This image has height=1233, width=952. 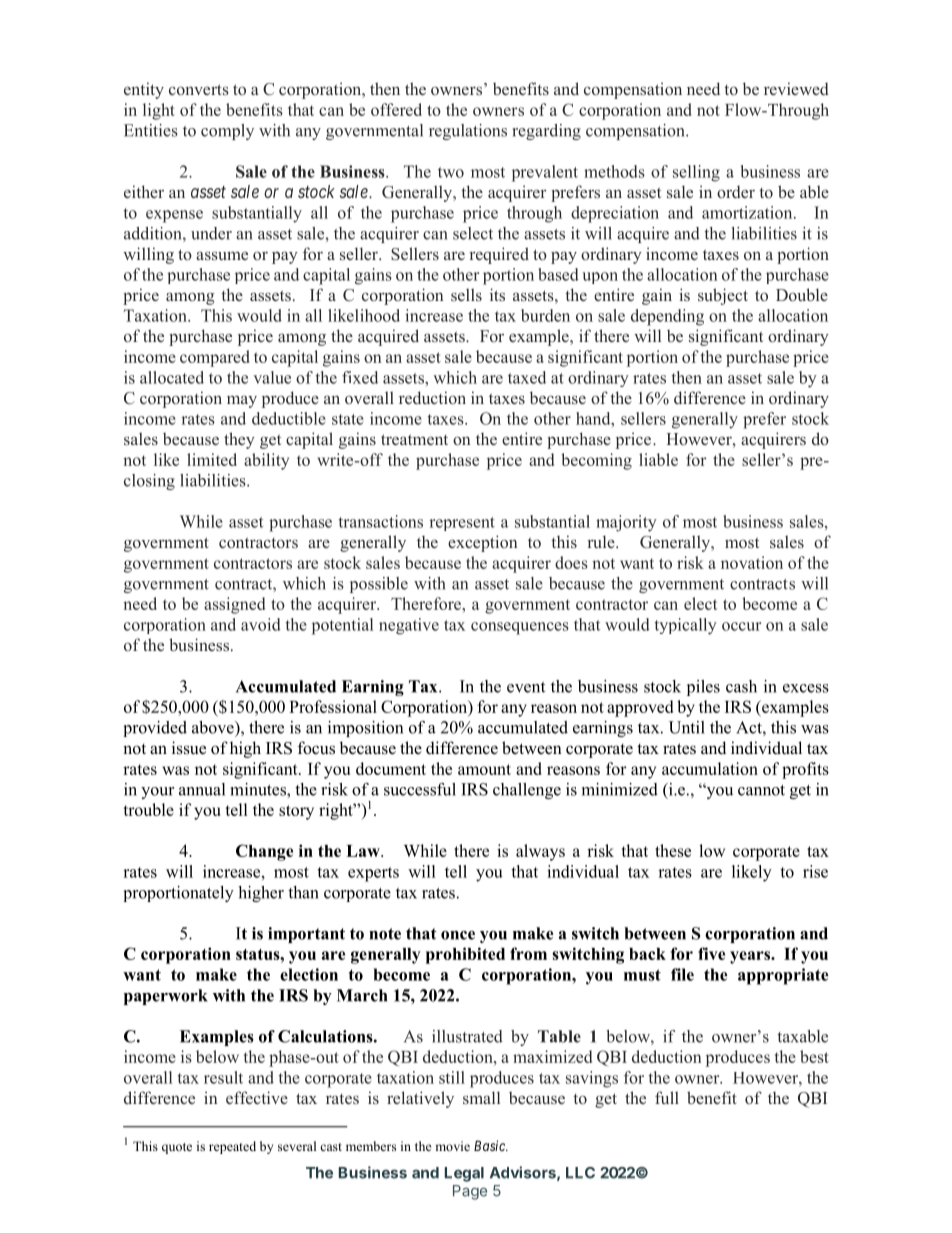 I want to click on selling, so click(x=696, y=173).
